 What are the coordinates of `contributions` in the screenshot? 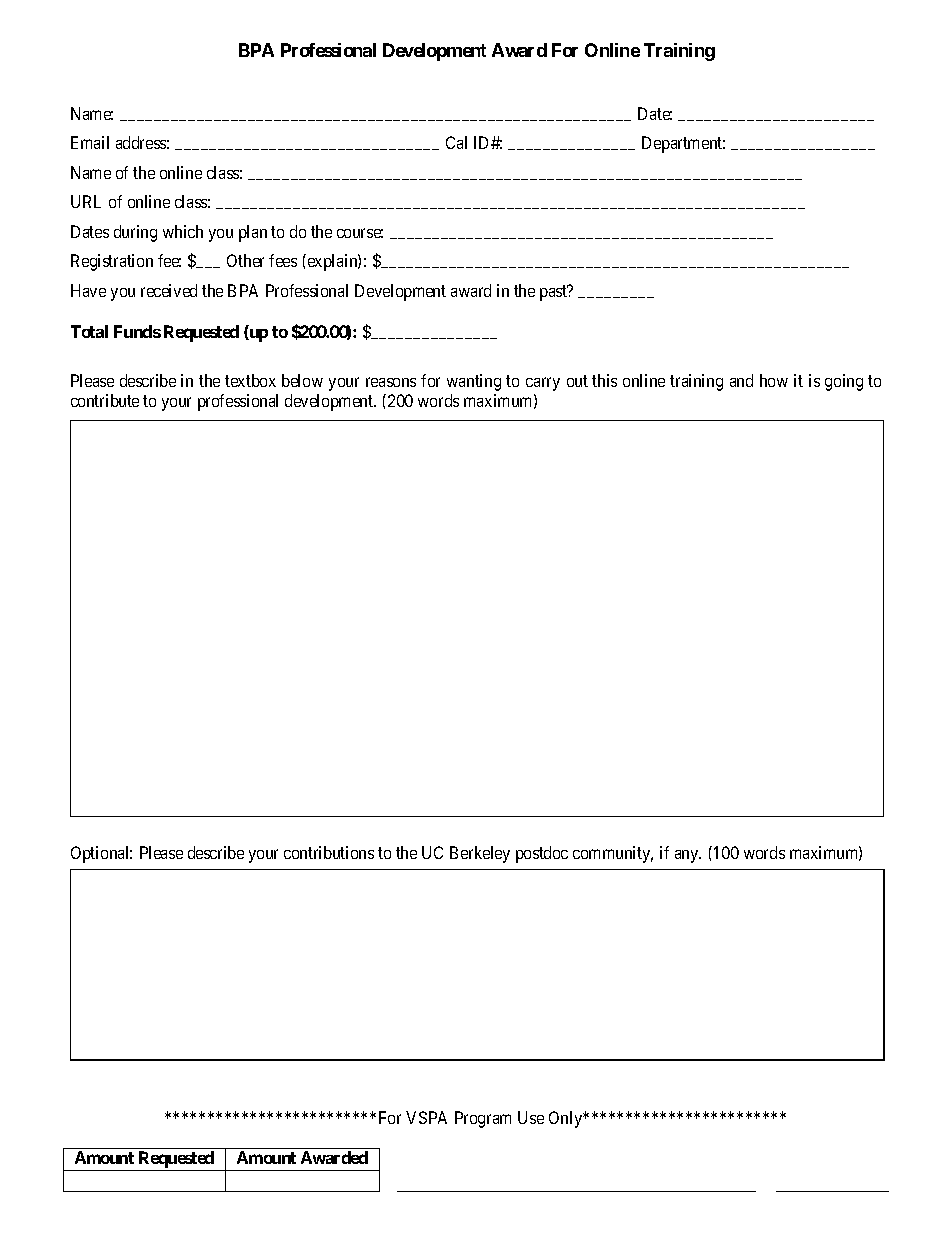 It's located at (329, 852).
